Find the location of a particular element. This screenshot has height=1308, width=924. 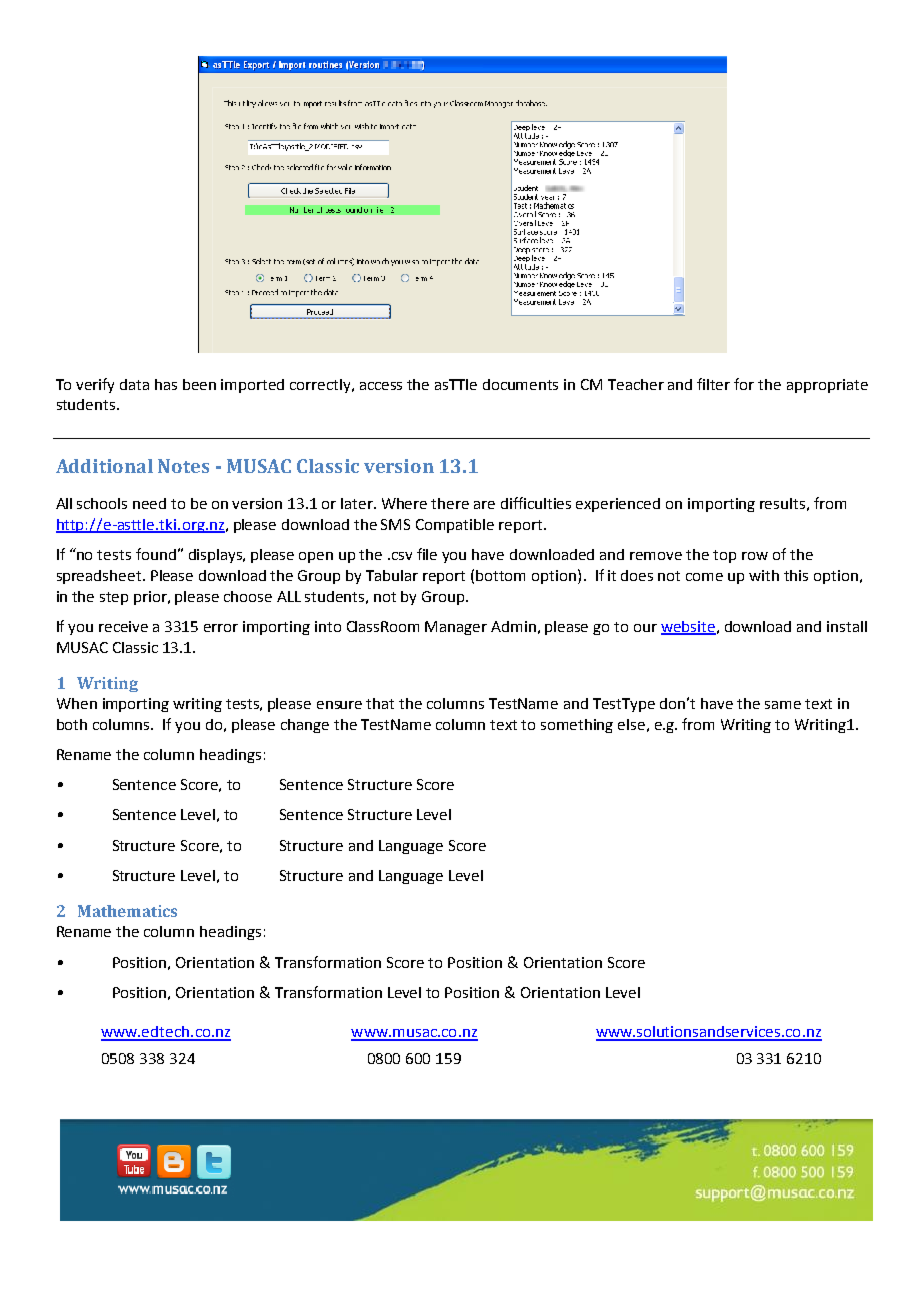

documents is located at coordinates (520, 384).
